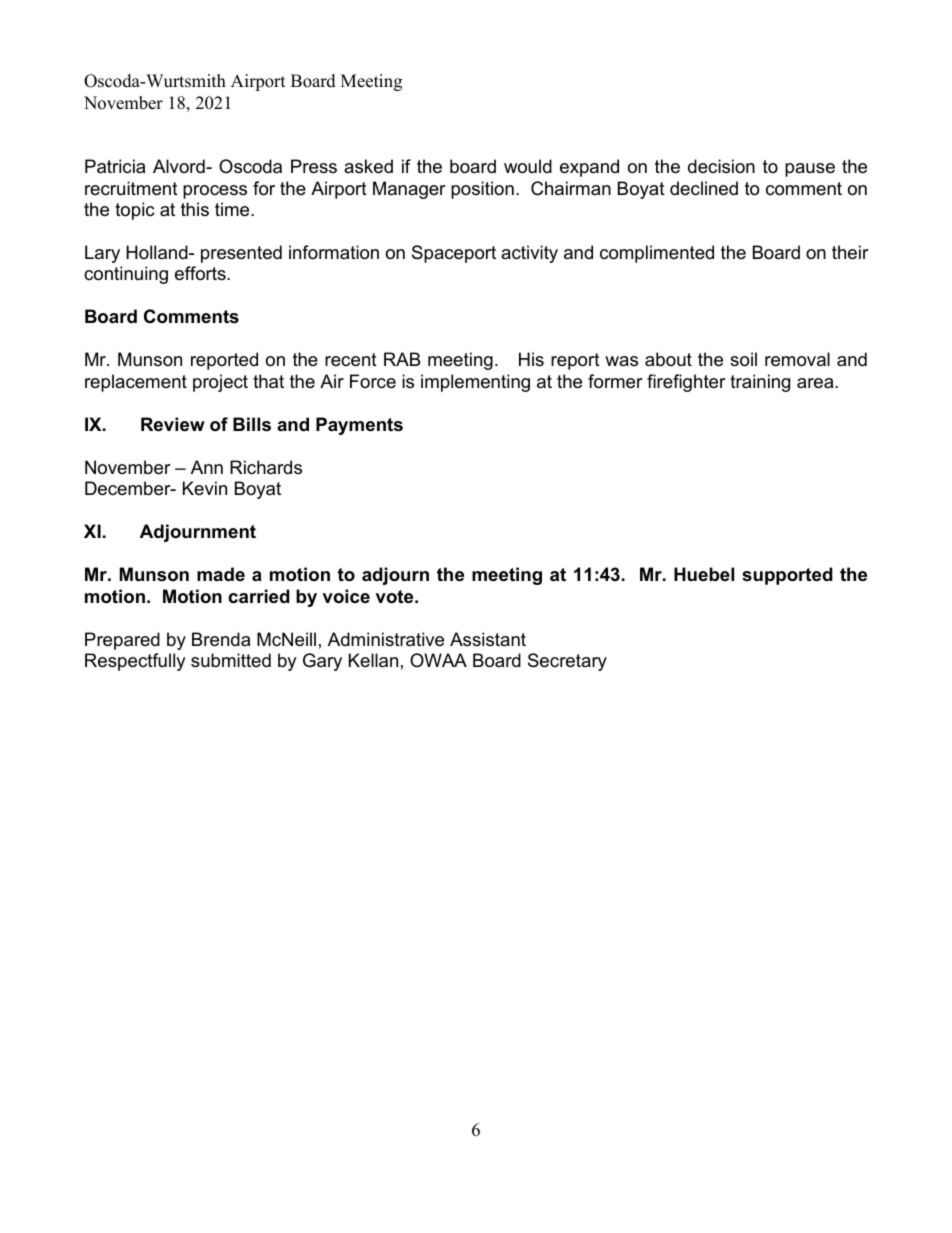  Describe the element at coordinates (810, 170) in the screenshot. I see `pause` at that location.
